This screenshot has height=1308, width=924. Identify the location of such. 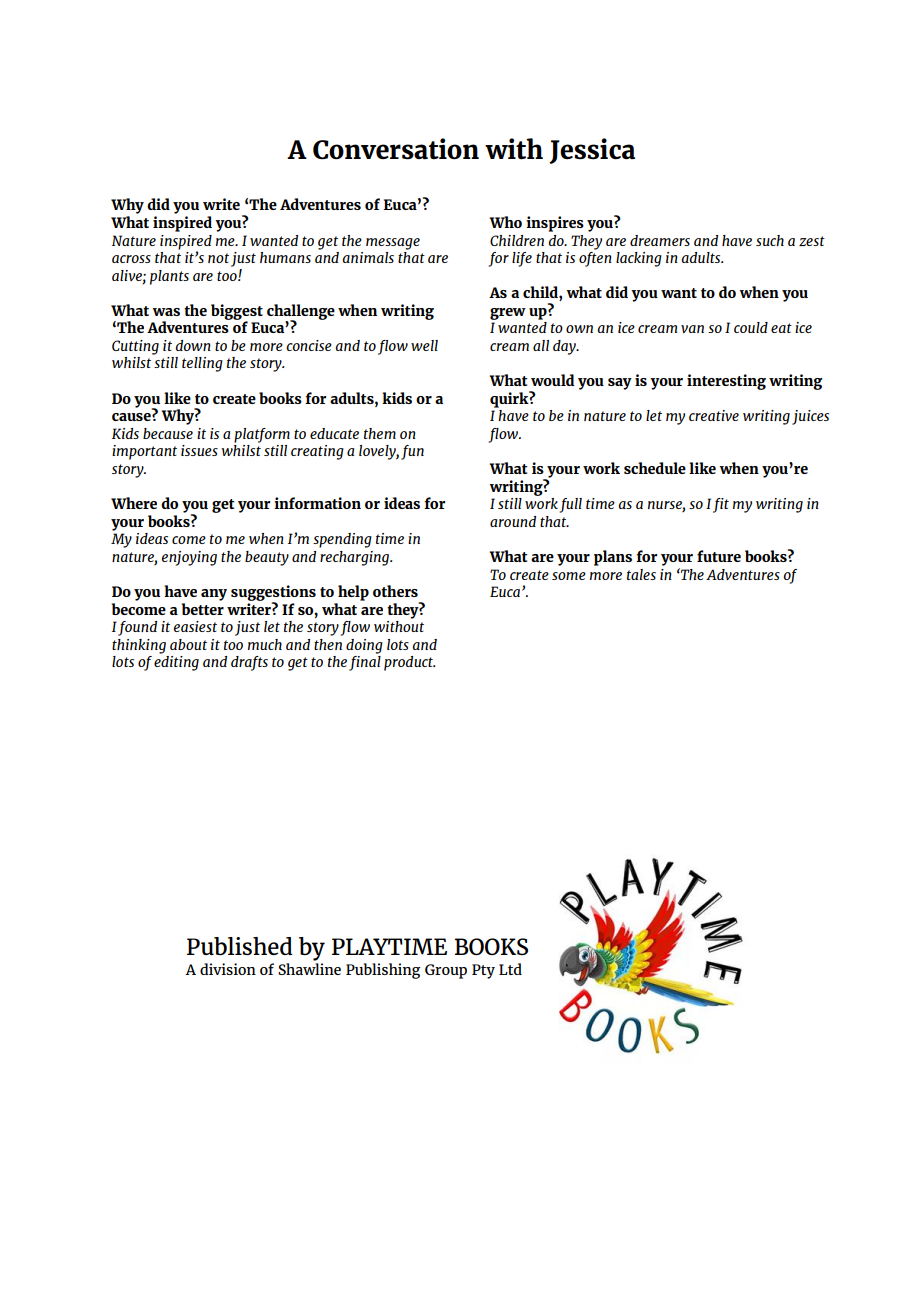
(770, 240).
